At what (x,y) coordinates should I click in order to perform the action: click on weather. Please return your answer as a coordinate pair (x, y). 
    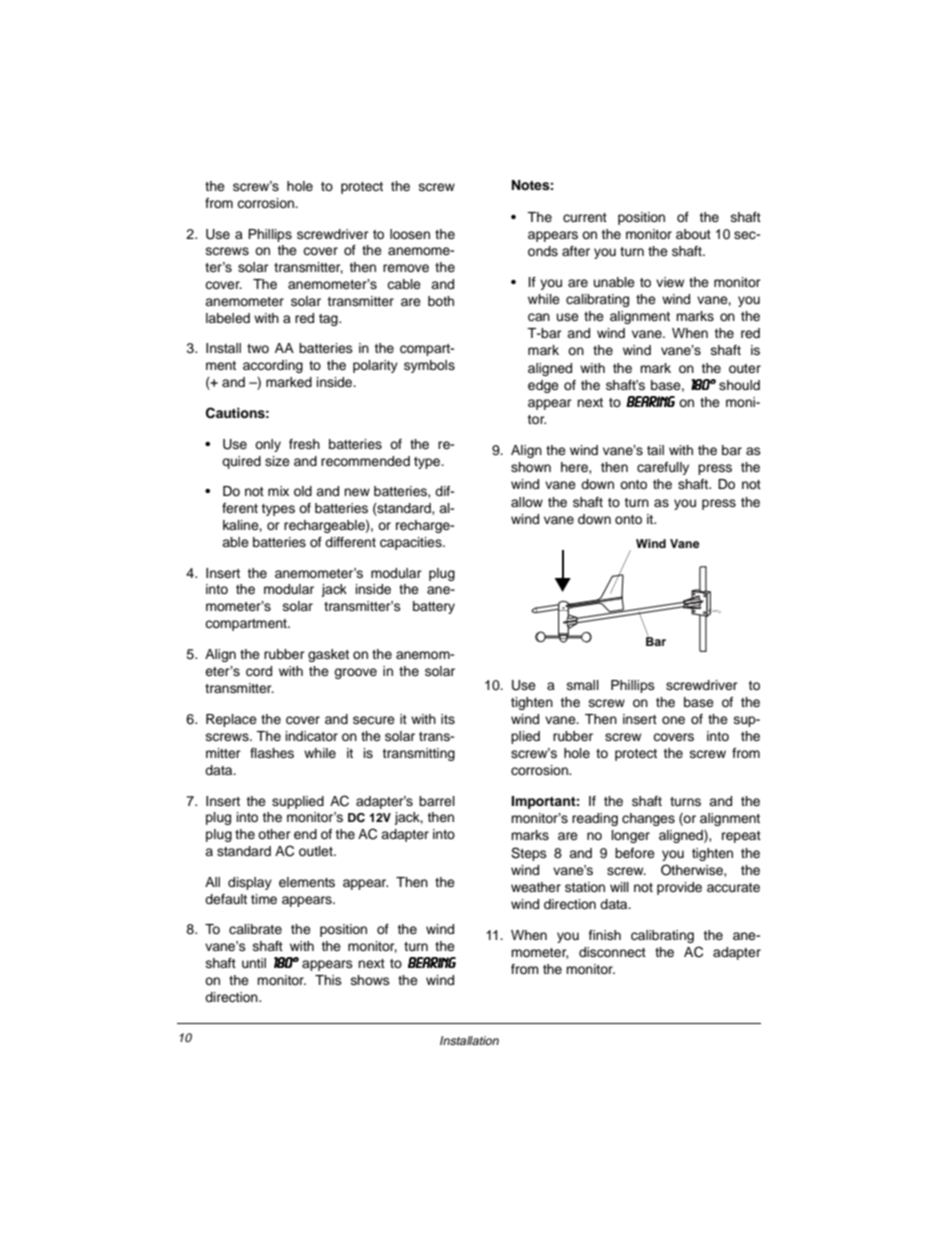
    Looking at the image, I should click on (536, 887).
